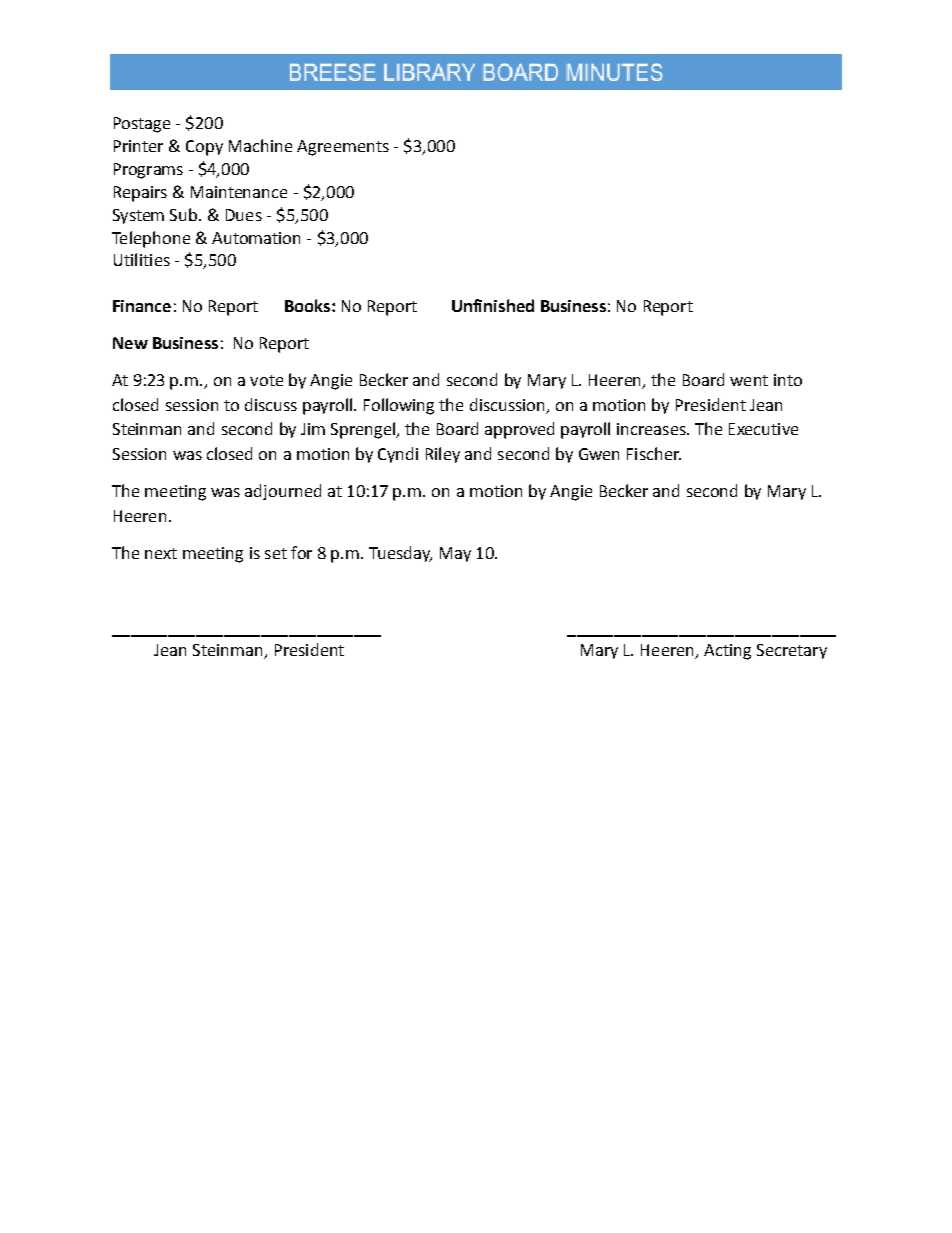 The height and width of the screenshot is (1233, 952). I want to click on May, so click(455, 554).
